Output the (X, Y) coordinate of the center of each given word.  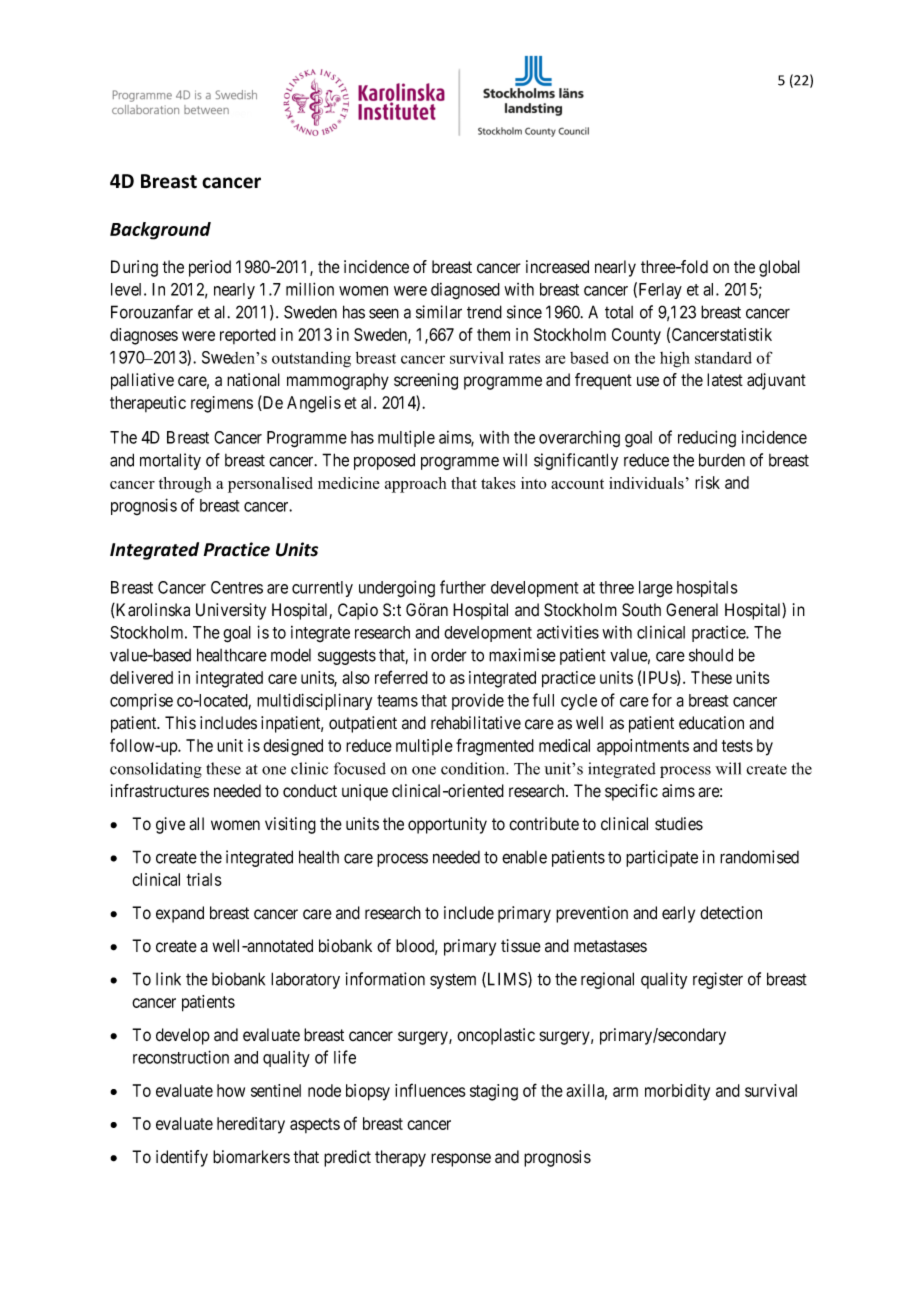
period (210, 268)
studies (679, 824)
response (461, 1160)
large (656, 589)
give (170, 825)
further (463, 587)
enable (524, 857)
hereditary (251, 1125)
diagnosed (465, 291)
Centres (237, 587)
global (779, 268)
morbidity (677, 1092)
